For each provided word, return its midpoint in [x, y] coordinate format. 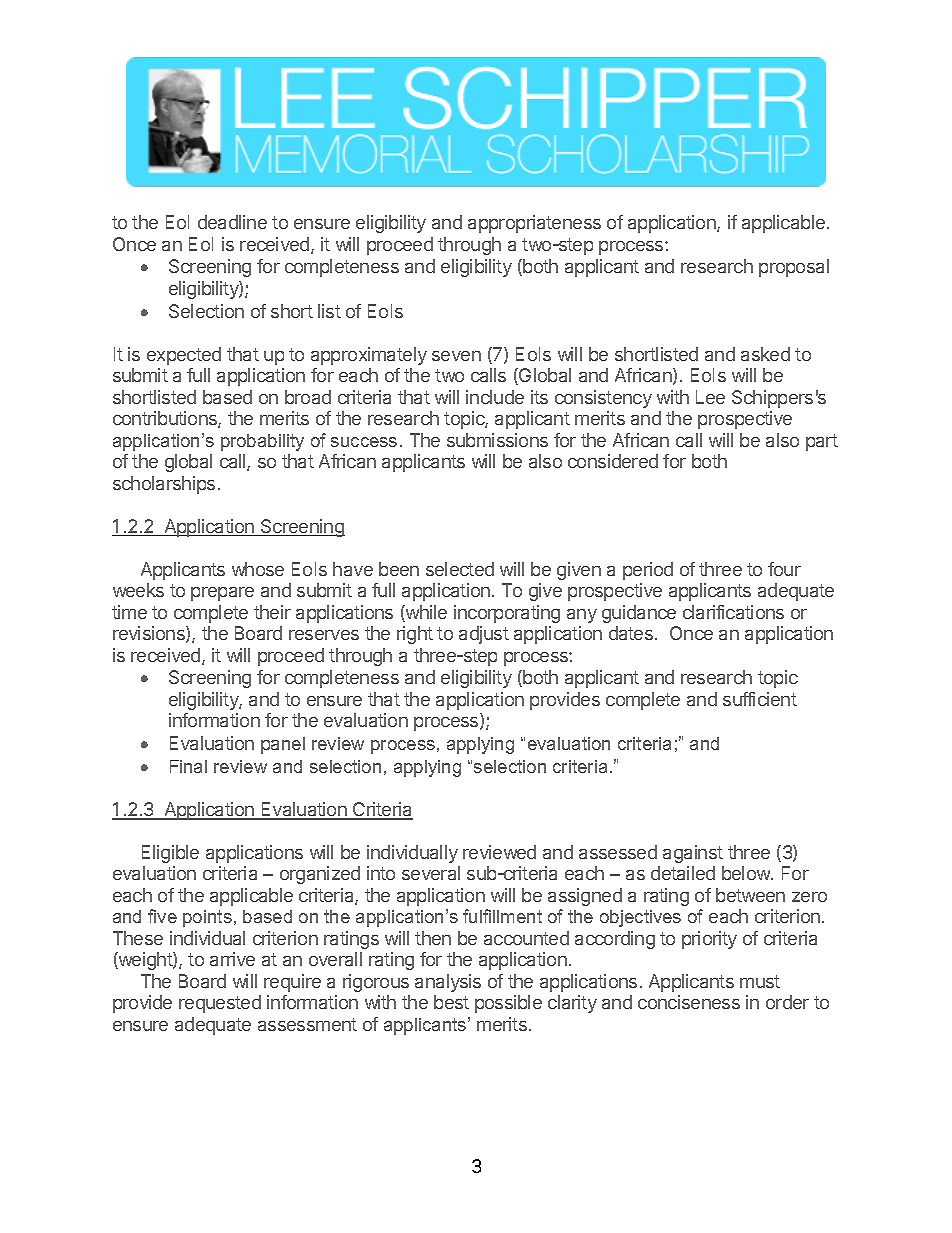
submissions [497, 440]
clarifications [733, 612]
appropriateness [534, 224]
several [431, 873]
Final [188, 766]
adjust [484, 635]
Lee [710, 397]
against [693, 854]
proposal [794, 268]
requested [220, 1004]
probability [262, 442]
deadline [232, 222]
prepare [222, 594]
